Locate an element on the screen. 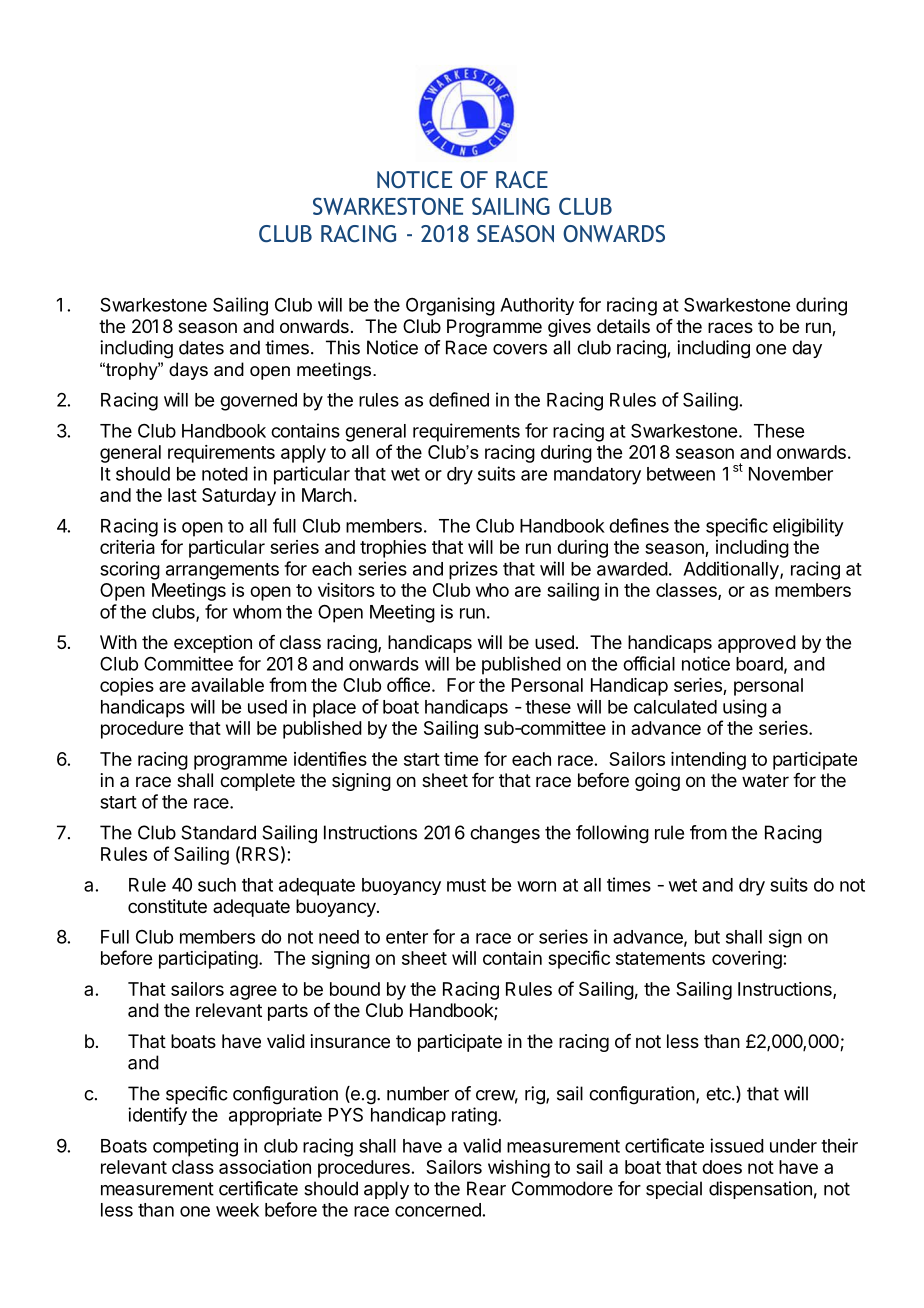 This screenshot has height=1308, width=924. must is located at coordinates (466, 885).
